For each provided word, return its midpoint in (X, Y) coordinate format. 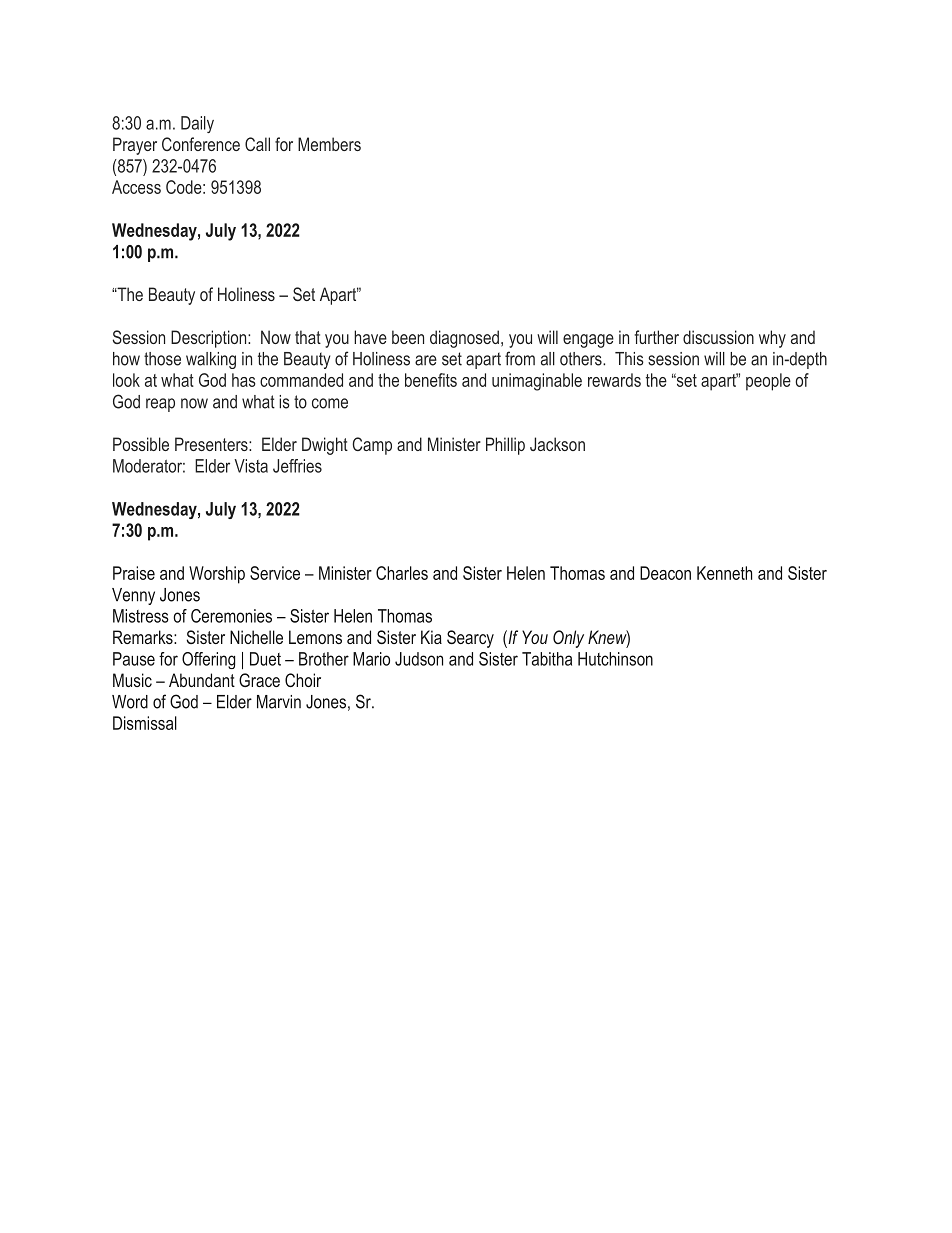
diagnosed (464, 339)
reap (160, 405)
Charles (402, 573)
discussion (718, 337)
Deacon (665, 573)
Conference (201, 144)
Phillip (505, 446)
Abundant (202, 680)
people (768, 382)
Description (210, 339)
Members (329, 144)
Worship (217, 575)
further (657, 337)
